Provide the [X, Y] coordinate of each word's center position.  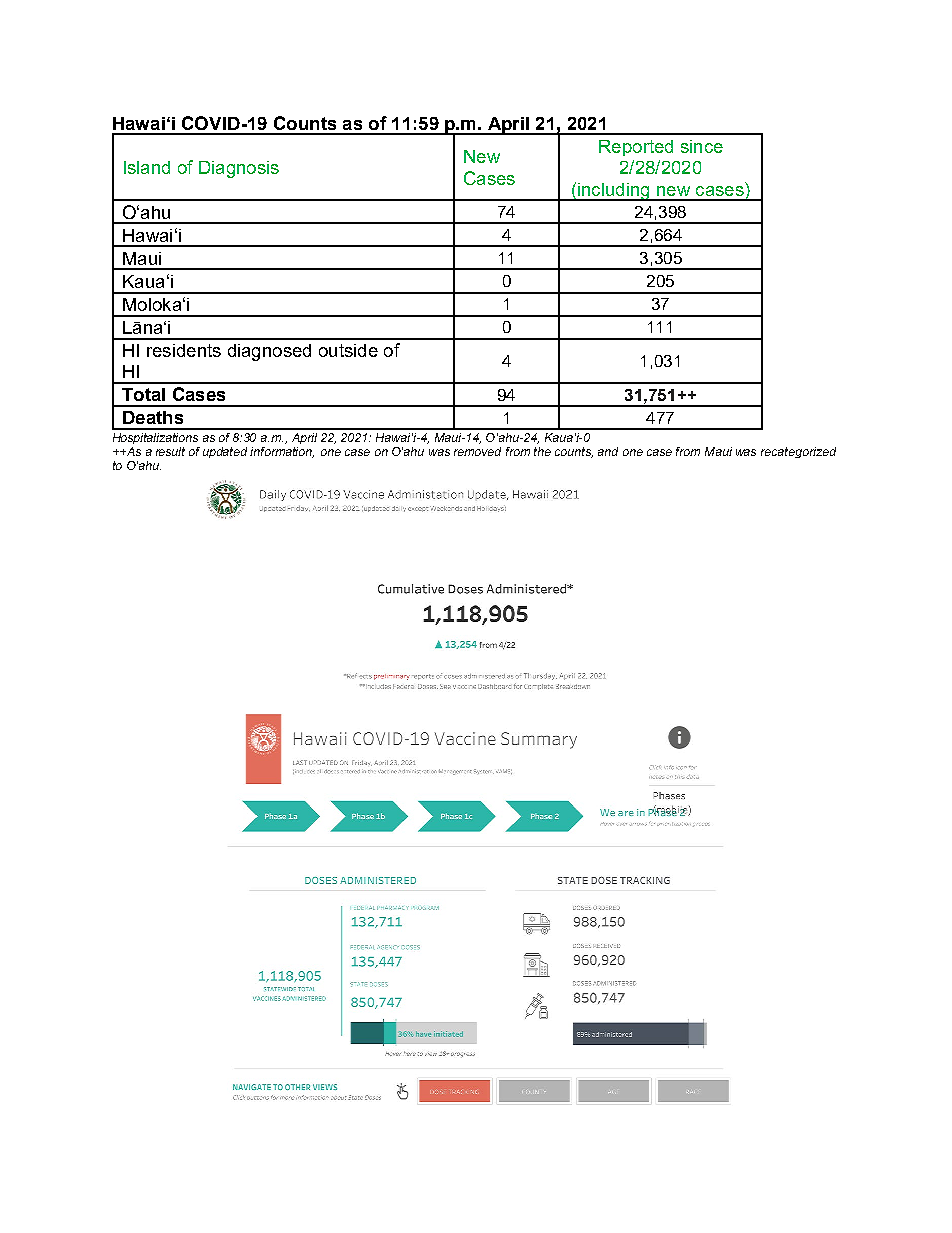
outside [348, 350]
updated [225, 452]
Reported [636, 148]
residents [184, 350]
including [614, 192]
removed [477, 451]
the [542, 451]
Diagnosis [239, 169]
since [702, 146]
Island [147, 167]
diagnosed [269, 352]
